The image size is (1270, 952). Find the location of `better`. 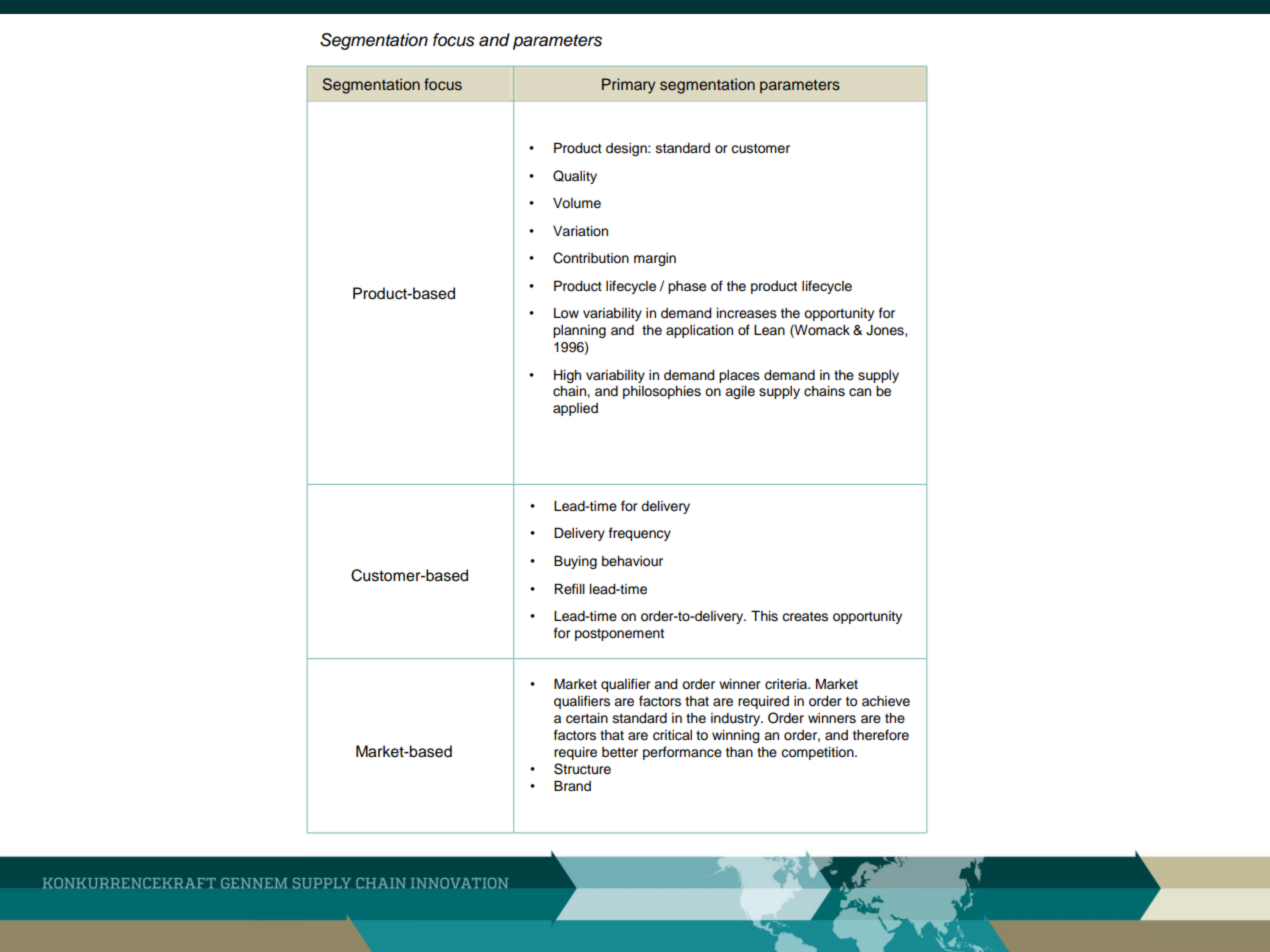

better is located at coordinates (620, 752).
